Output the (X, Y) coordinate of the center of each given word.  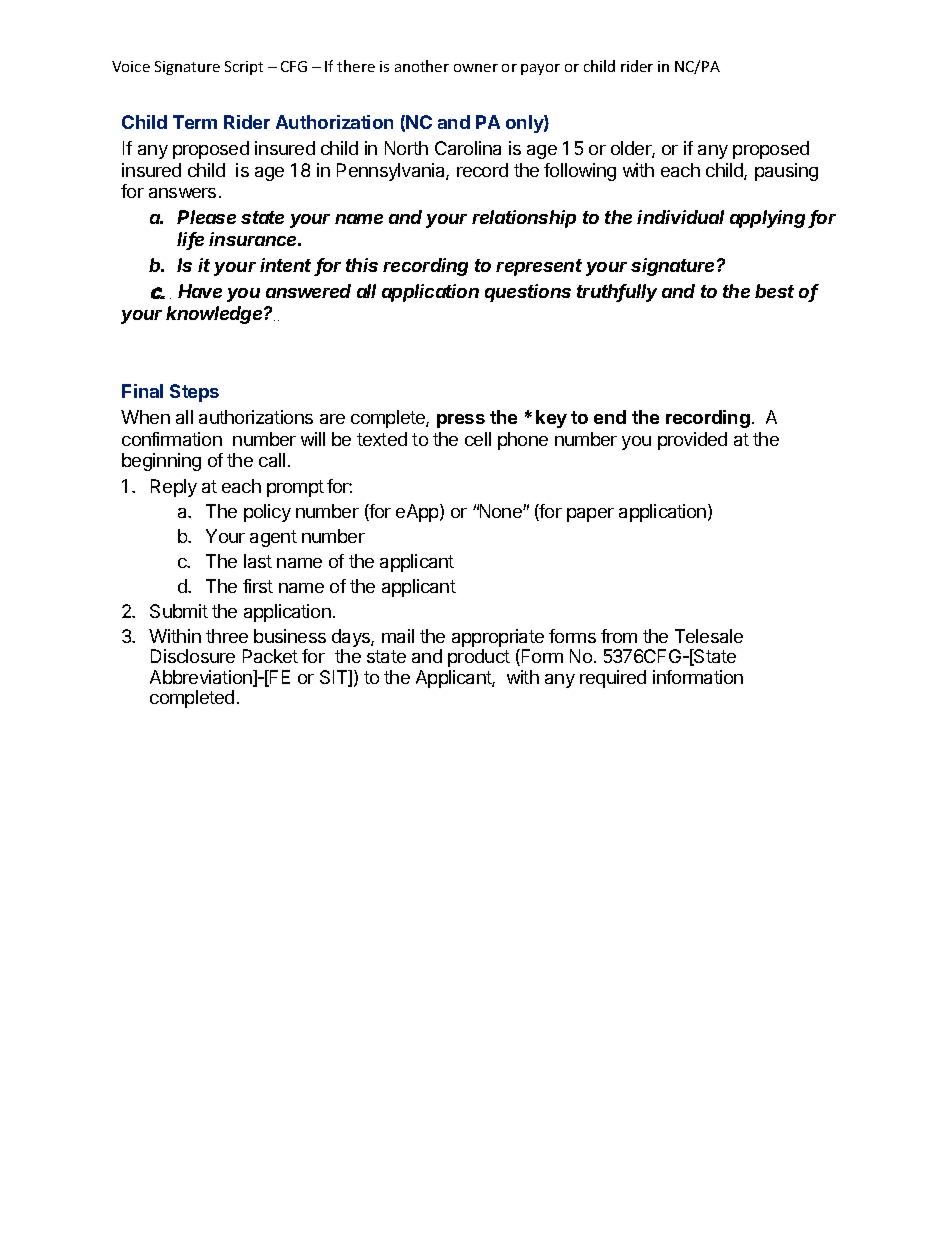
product (479, 658)
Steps (194, 393)
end (610, 417)
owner (476, 68)
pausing (786, 172)
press (461, 421)
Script (244, 68)
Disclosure (193, 656)
